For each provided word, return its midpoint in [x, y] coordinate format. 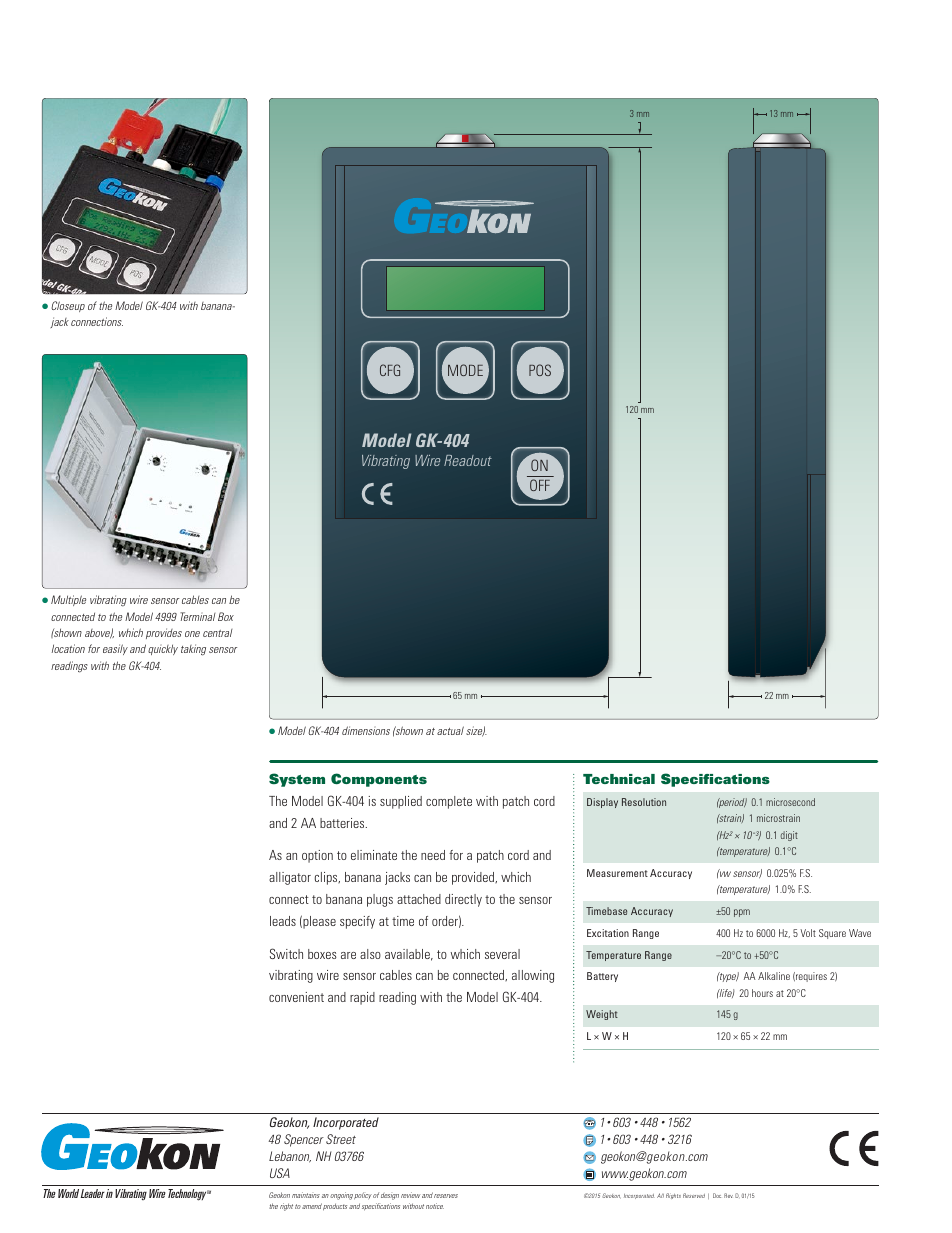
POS [540, 370]
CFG [390, 370]
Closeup [68, 306]
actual [450, 730]
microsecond [790, 802]
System [297, 780]
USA [280, 1173]
